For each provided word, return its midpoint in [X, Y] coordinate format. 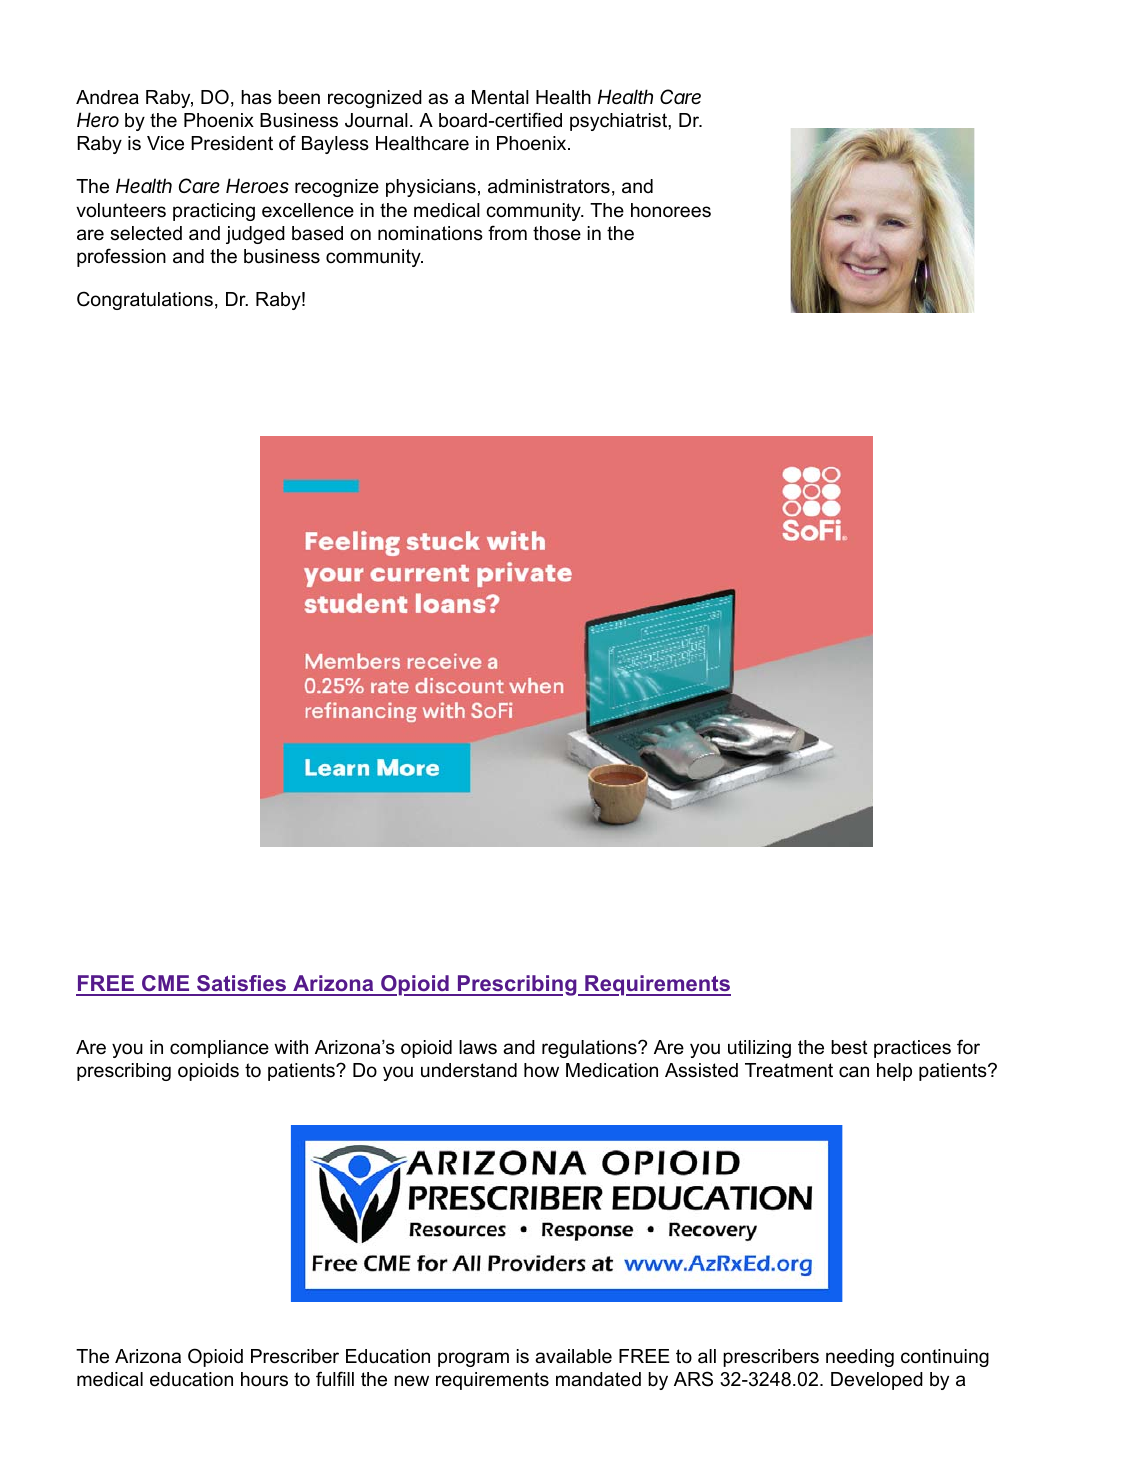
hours [264, 1379]
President [232, 143]
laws [478, 1047]
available [573, 1356]
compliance [219, 1049]
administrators [549, 186]
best [849, 1047]
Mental [500, 97]
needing [860, 1358]
